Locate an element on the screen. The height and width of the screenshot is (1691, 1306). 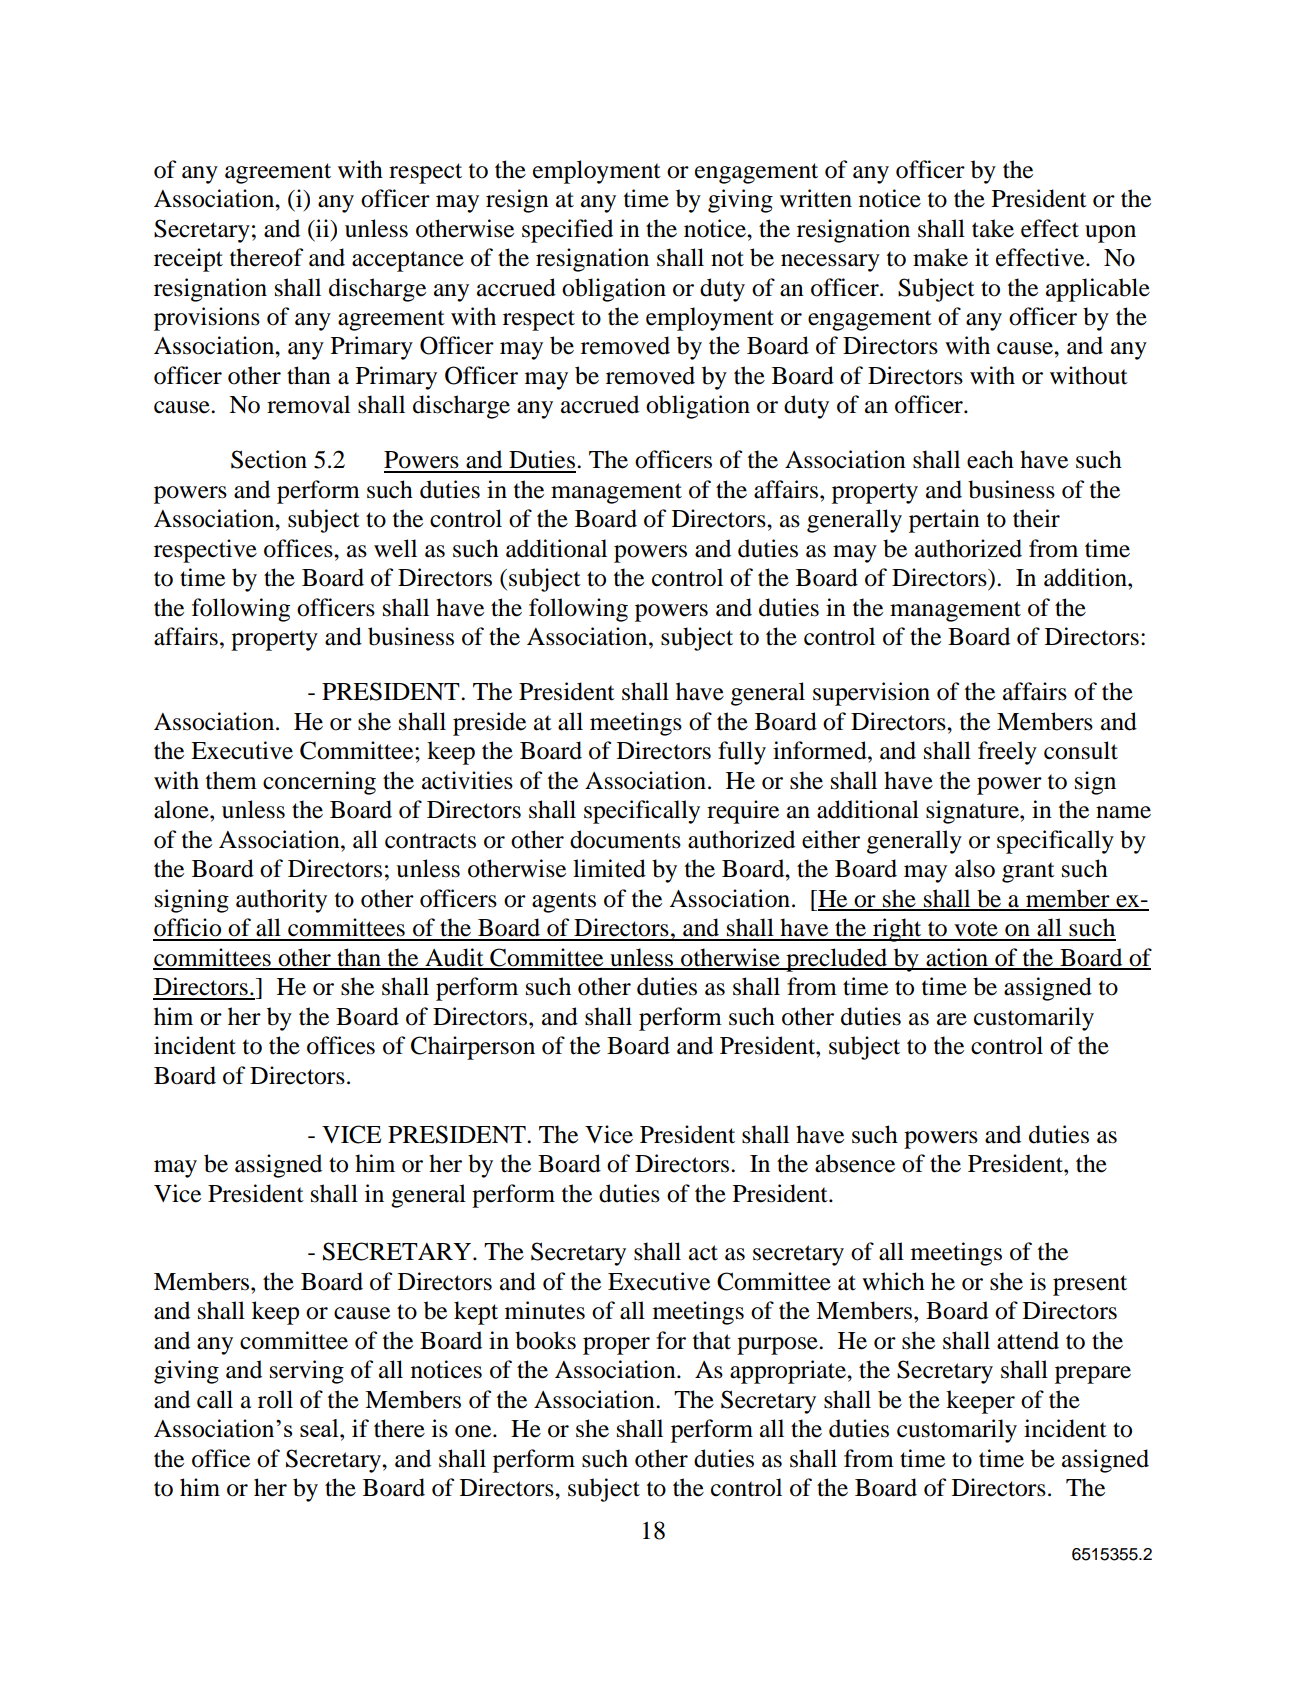
concerning is located at coordinates (319, 783).
